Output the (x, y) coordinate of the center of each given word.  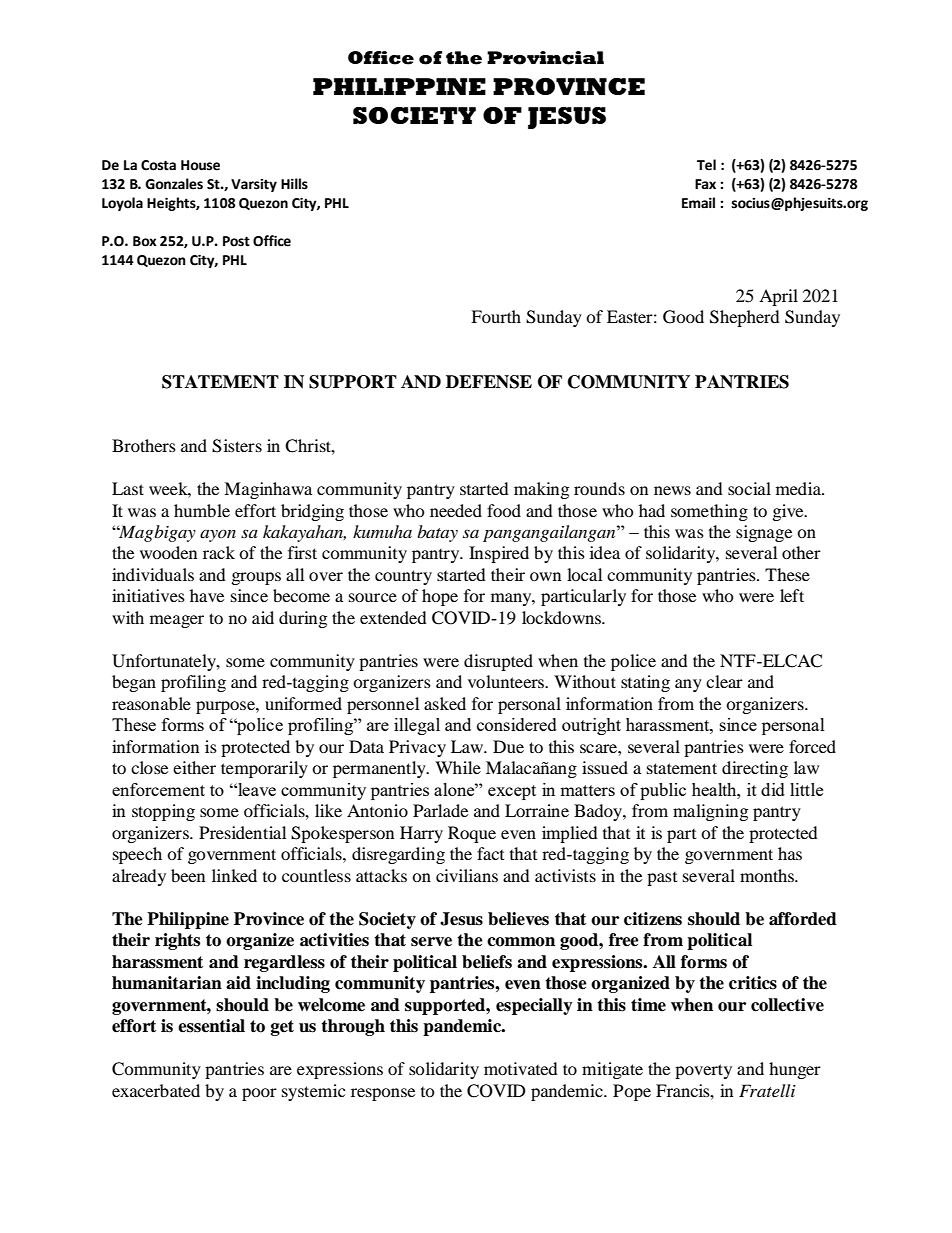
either (194, 767)
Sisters (237, 446)
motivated (521, 1068)
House (200, 165)
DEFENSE (489, 382)
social (749, 488)
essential (211, 1026)
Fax (705, 184)
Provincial (545, 58)
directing (755, 769)
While (458, 767)
